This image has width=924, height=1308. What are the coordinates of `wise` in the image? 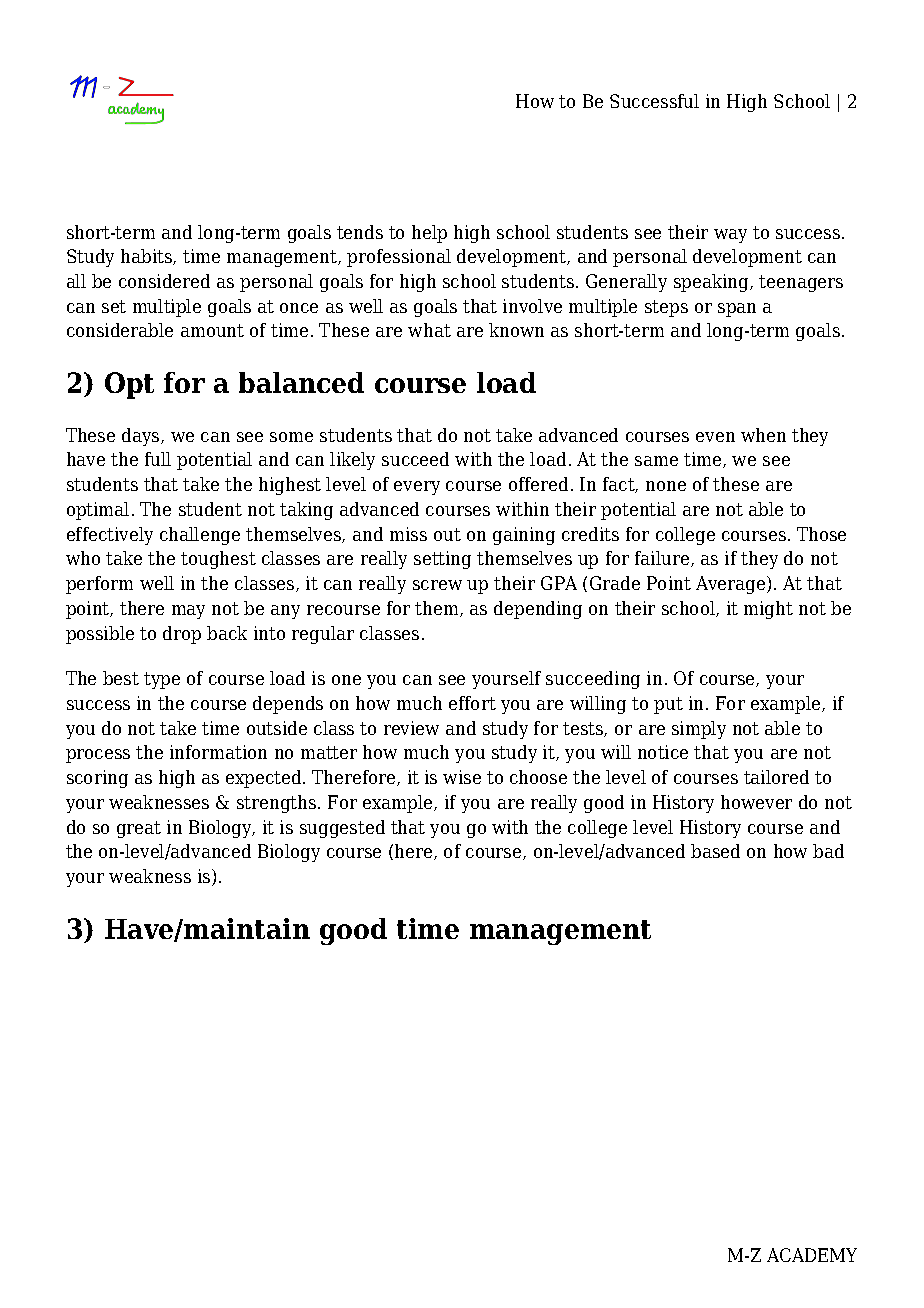 It's located at (462, 777).
